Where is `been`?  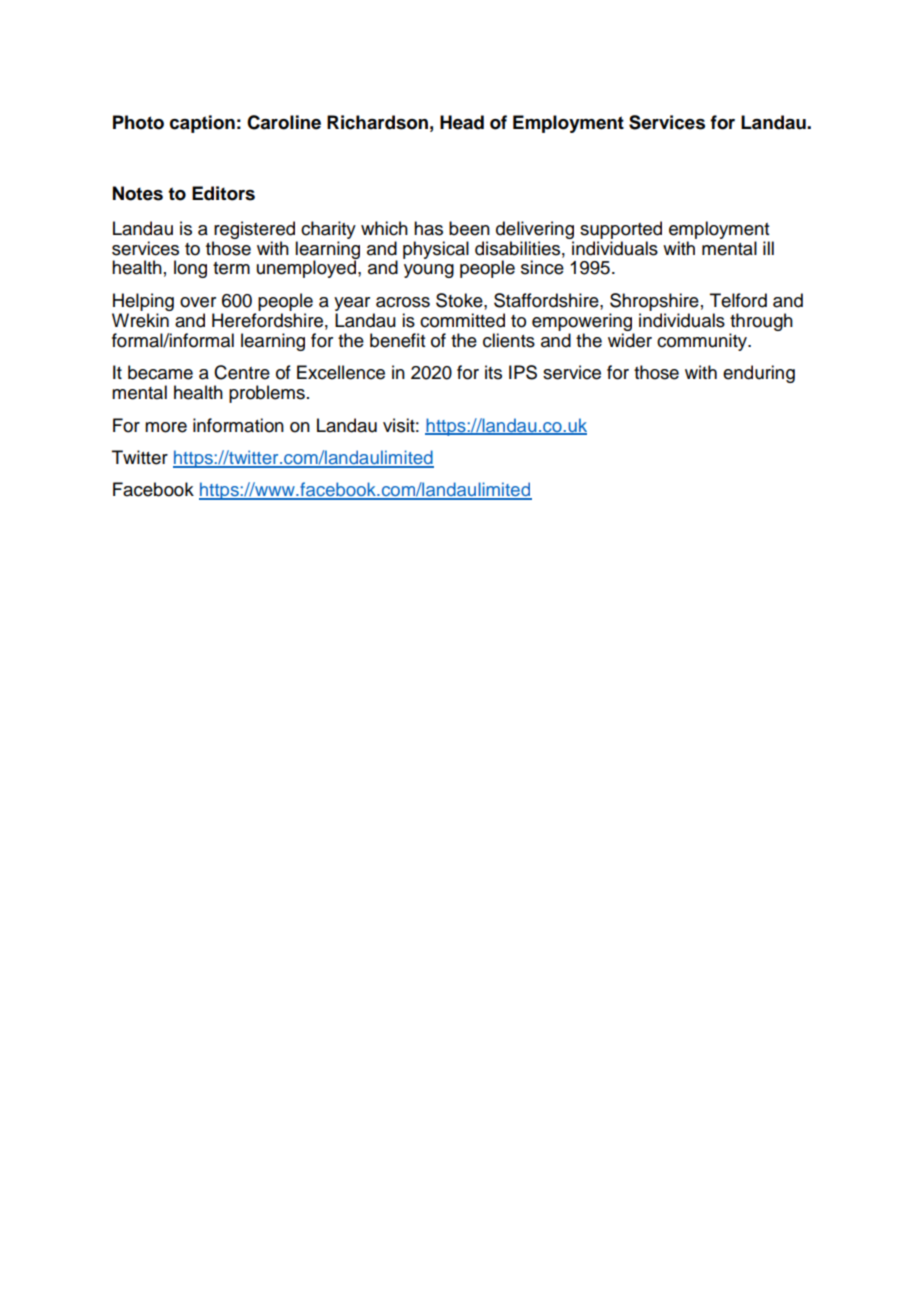 been is located at coordinates (469, 228).
